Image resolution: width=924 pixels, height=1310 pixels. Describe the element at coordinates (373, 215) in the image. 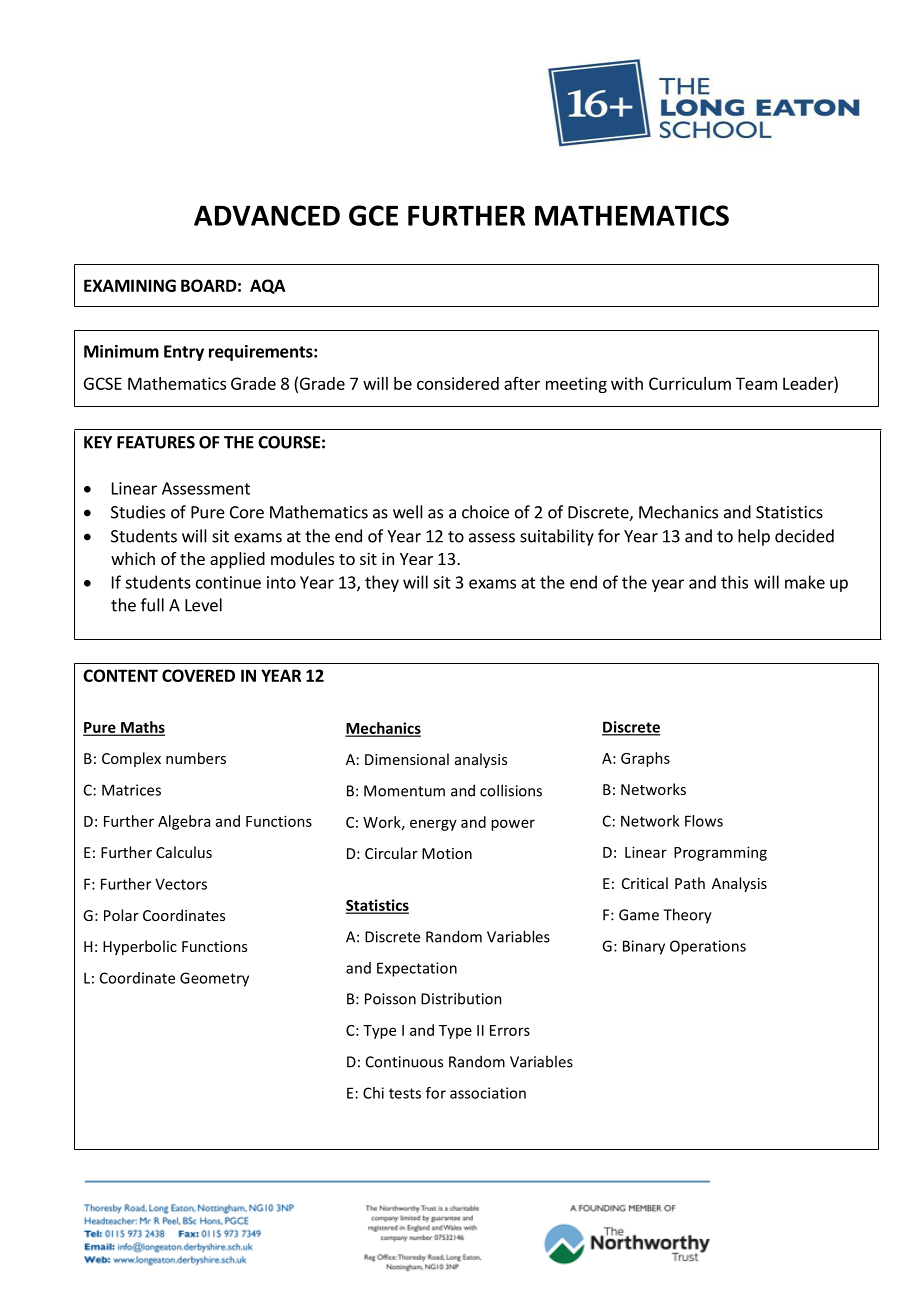

I see `GCE` at that location.
